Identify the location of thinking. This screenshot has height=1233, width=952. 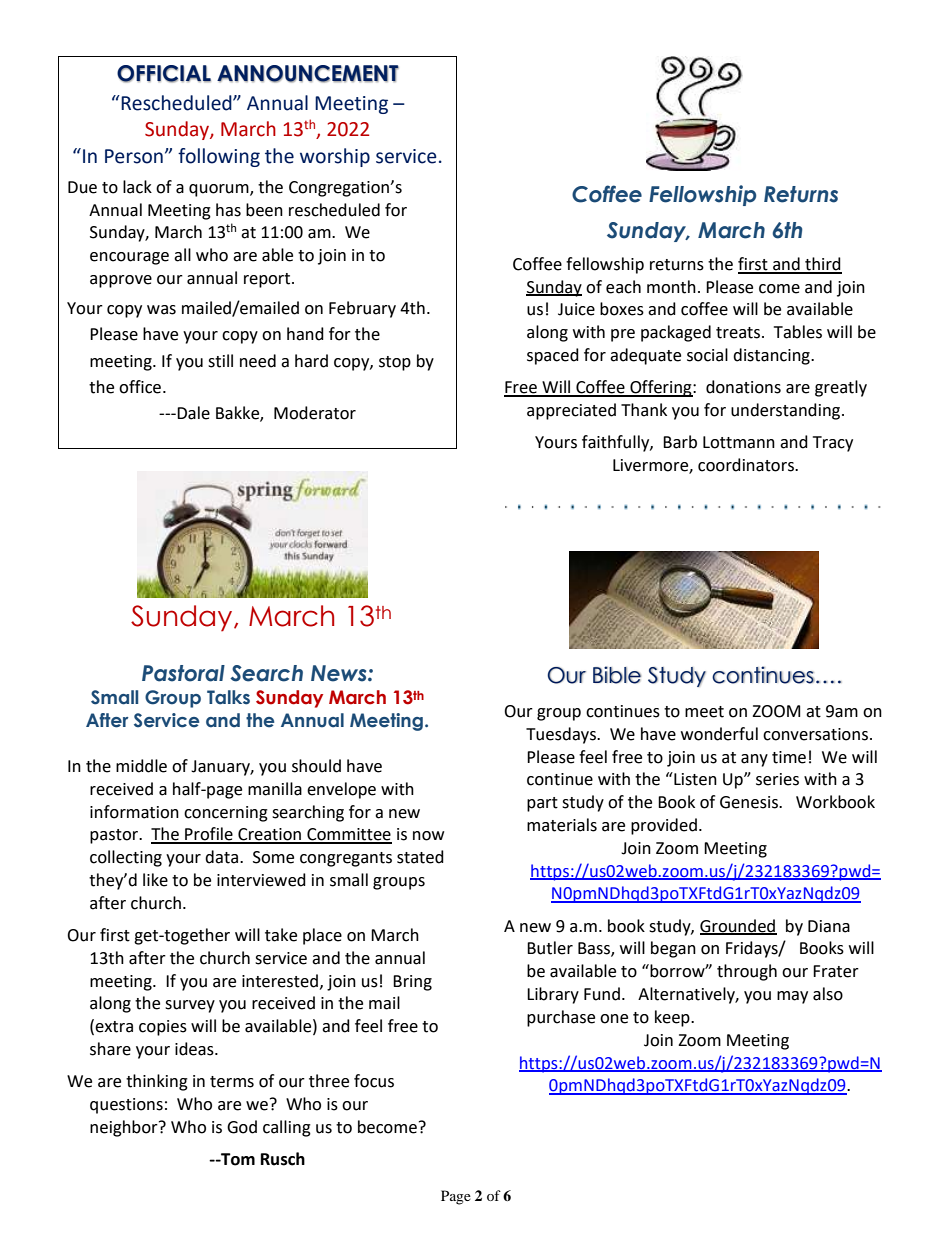
(157, 1082).
